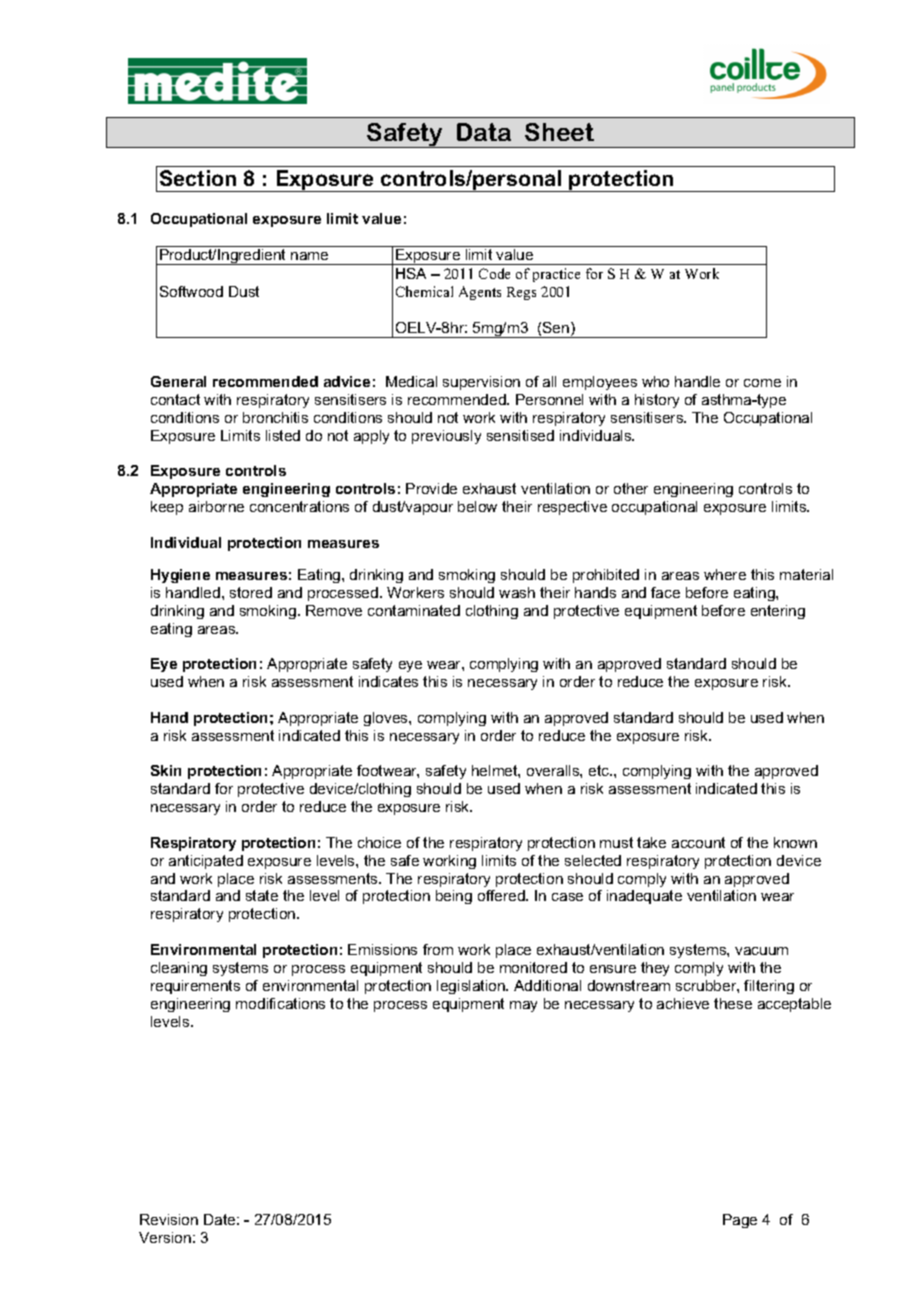  What do you see at coordinates (559, 132) in the screenshot?
I see `Sheet` at bounding box center [559, 132].
